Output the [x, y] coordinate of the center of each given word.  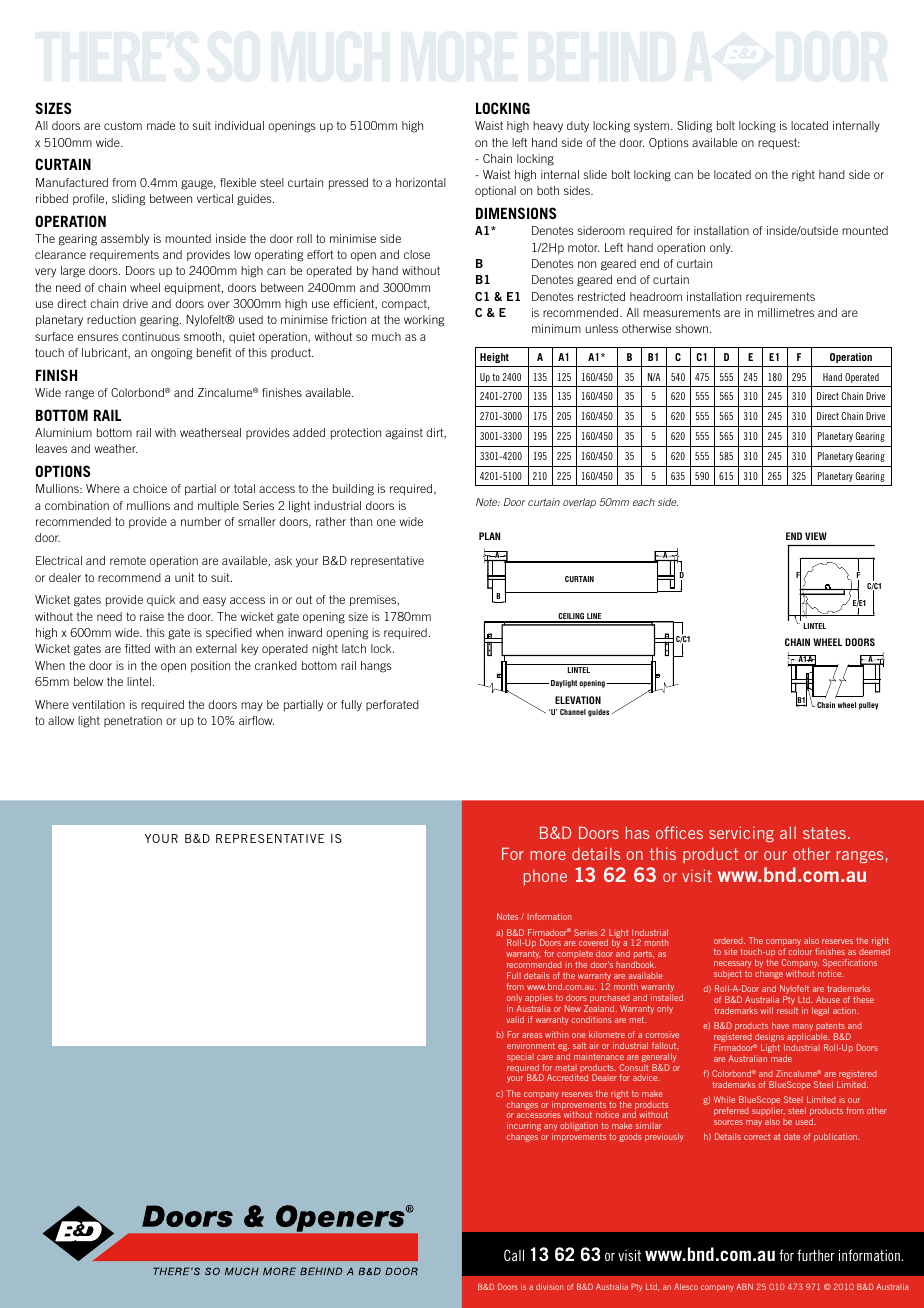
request [778, 144]
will [766, 1010]
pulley [868, 706]
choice [150, 488]
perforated [392, 705]
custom [123, 125]
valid [515, 1019]
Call [514, 1255]
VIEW [816, 536]
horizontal [421, 182]
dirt [436, 433]
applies [539, 1000]
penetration [133, 721]
